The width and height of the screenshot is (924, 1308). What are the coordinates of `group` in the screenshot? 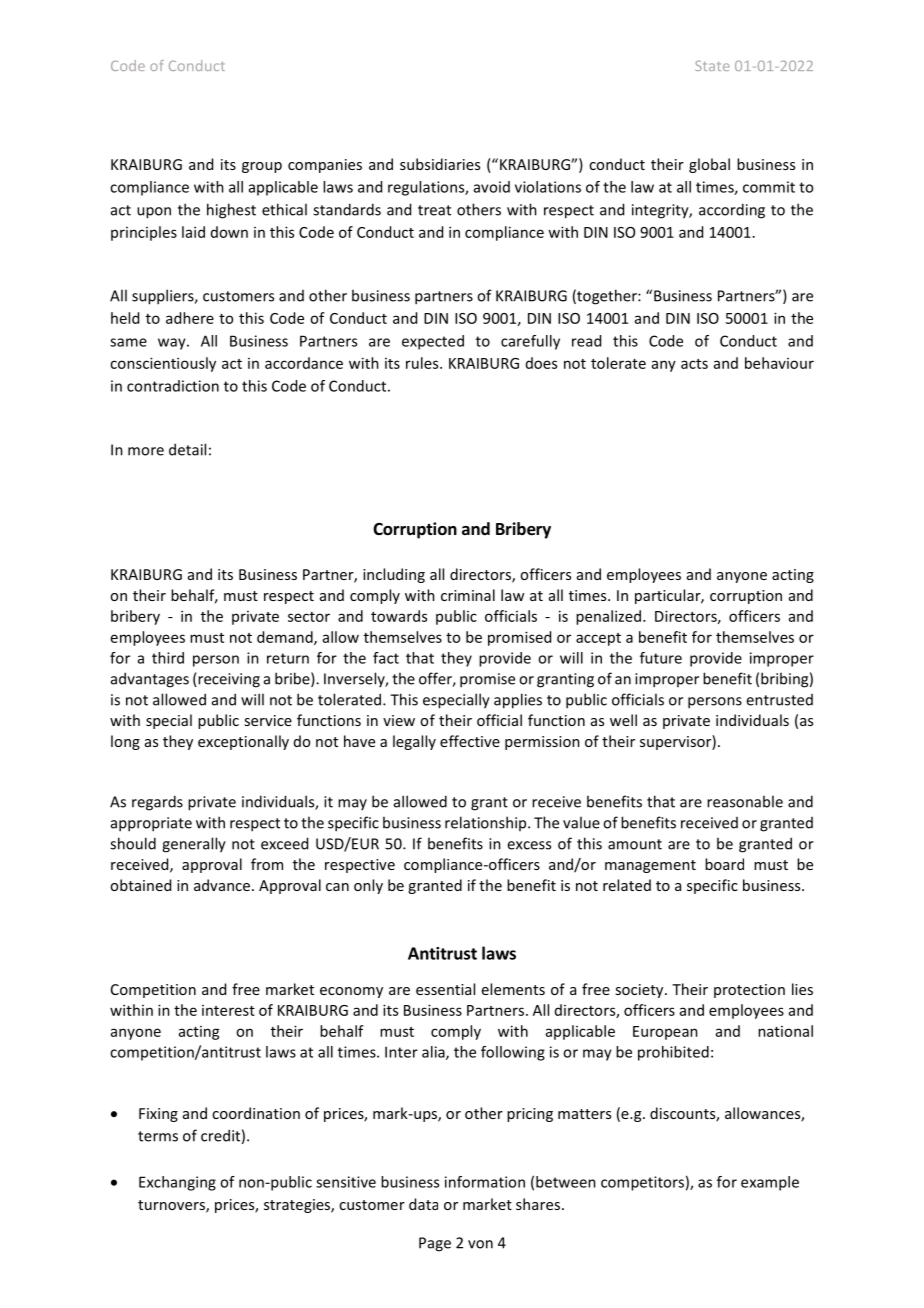 It's located at (262, 167).
